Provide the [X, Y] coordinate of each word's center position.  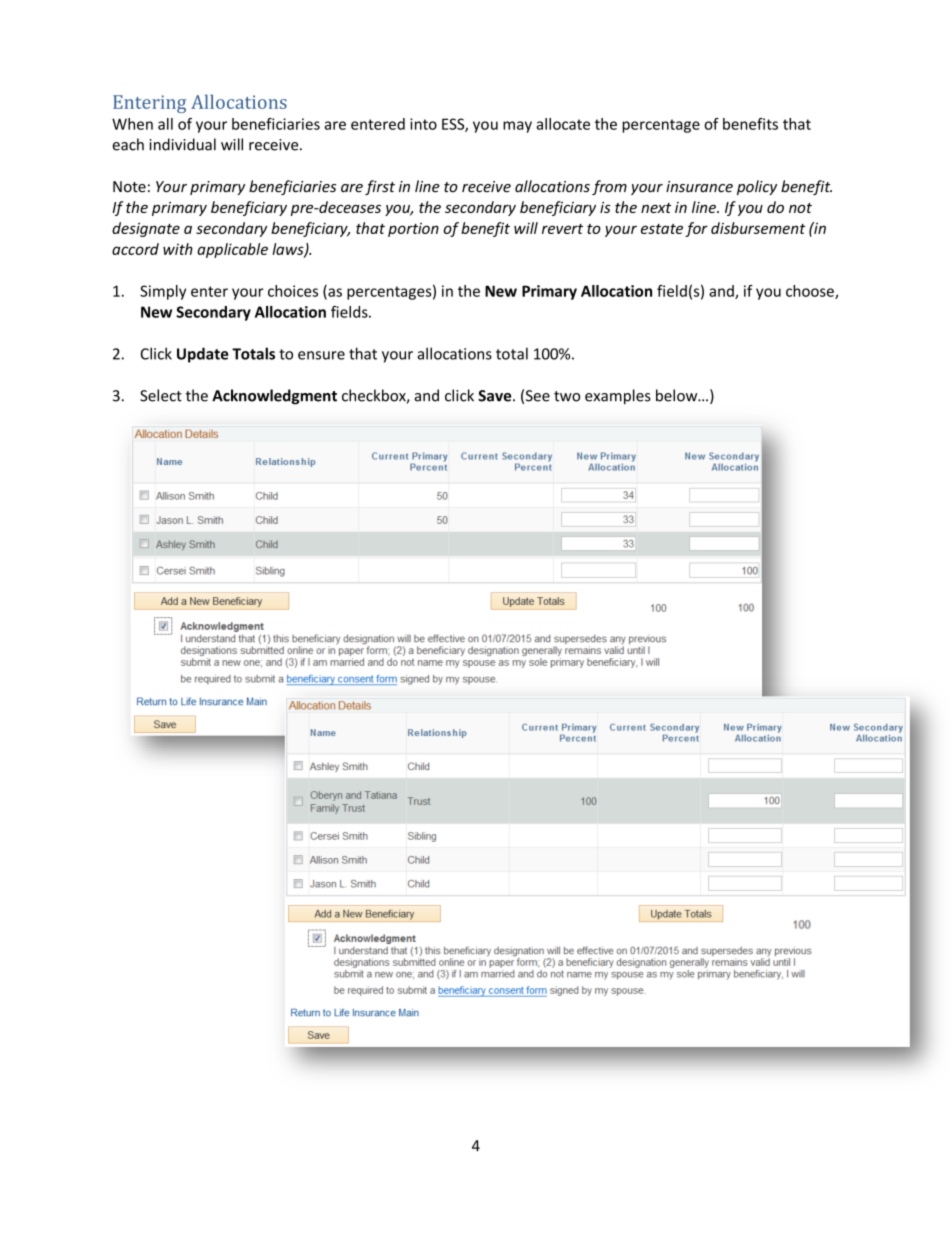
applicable [232, 250]
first [380, 187]
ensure [321, 355]
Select [161, 395]
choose [811, 292]
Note [129, 187]
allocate [563, 124]
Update [203, 355]
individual [182, 144]
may [517, 127]
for [696, 229]
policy [757, 187]
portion [413, 230]
